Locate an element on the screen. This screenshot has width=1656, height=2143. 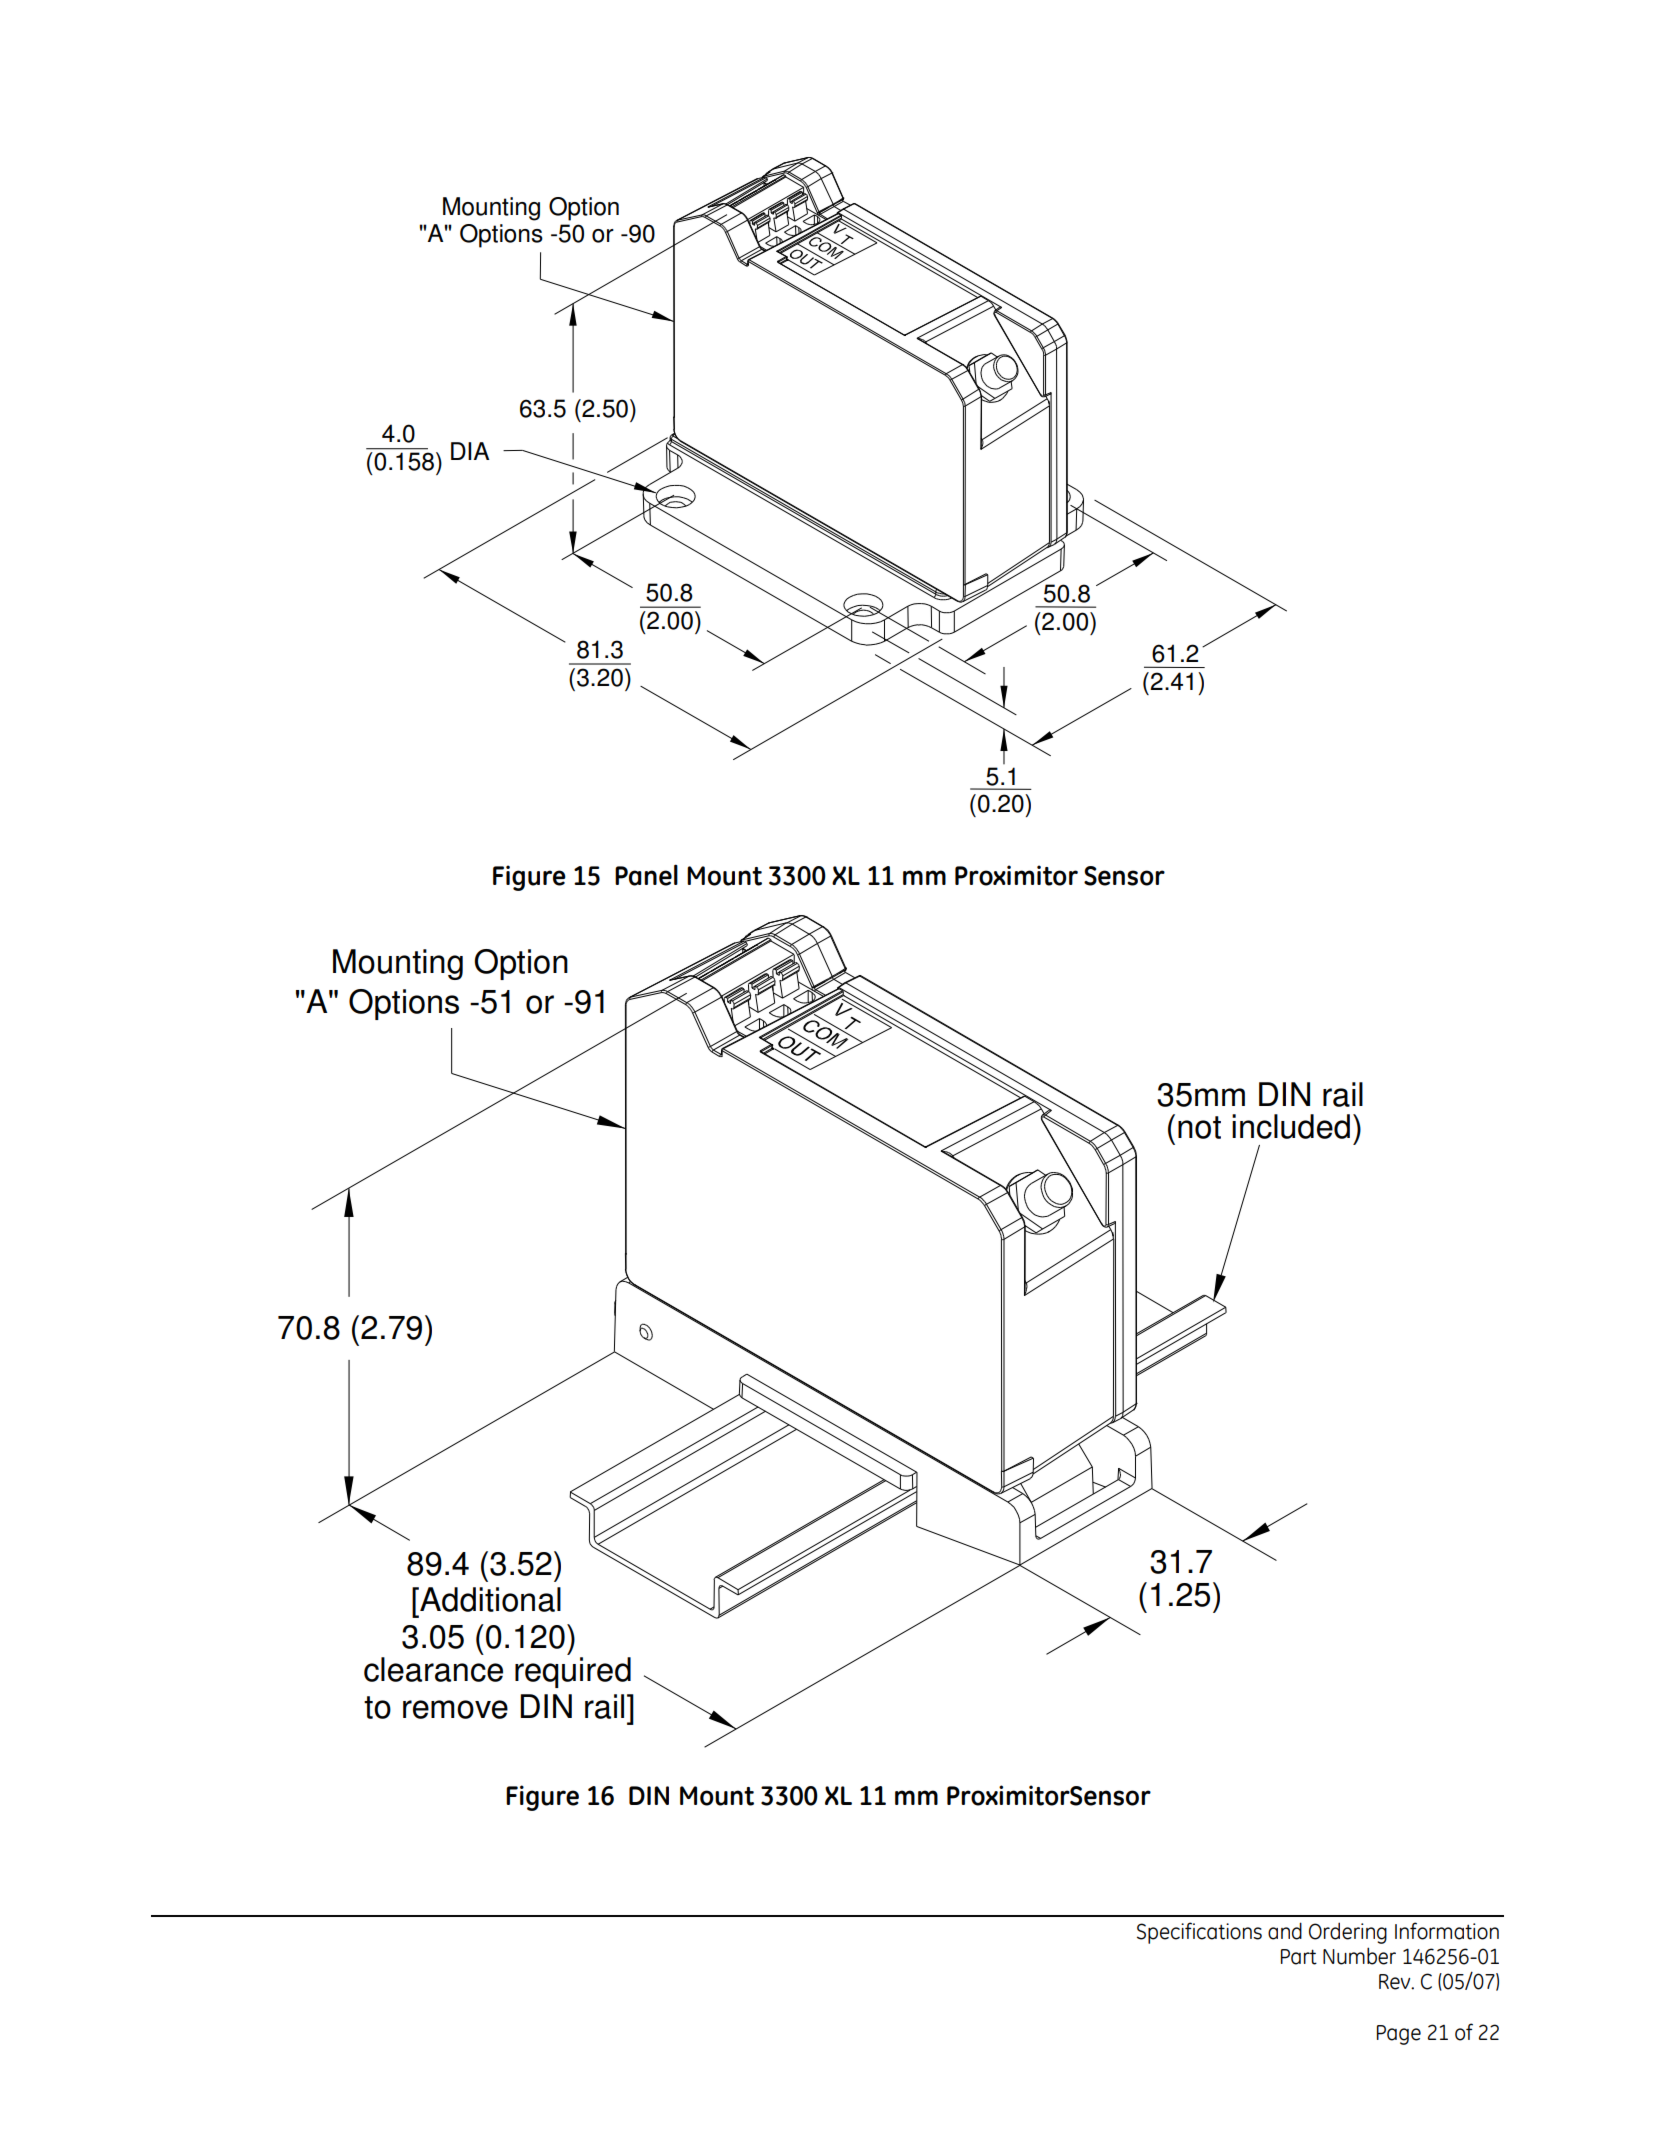
not is located at coordinates (1199, 1127).
